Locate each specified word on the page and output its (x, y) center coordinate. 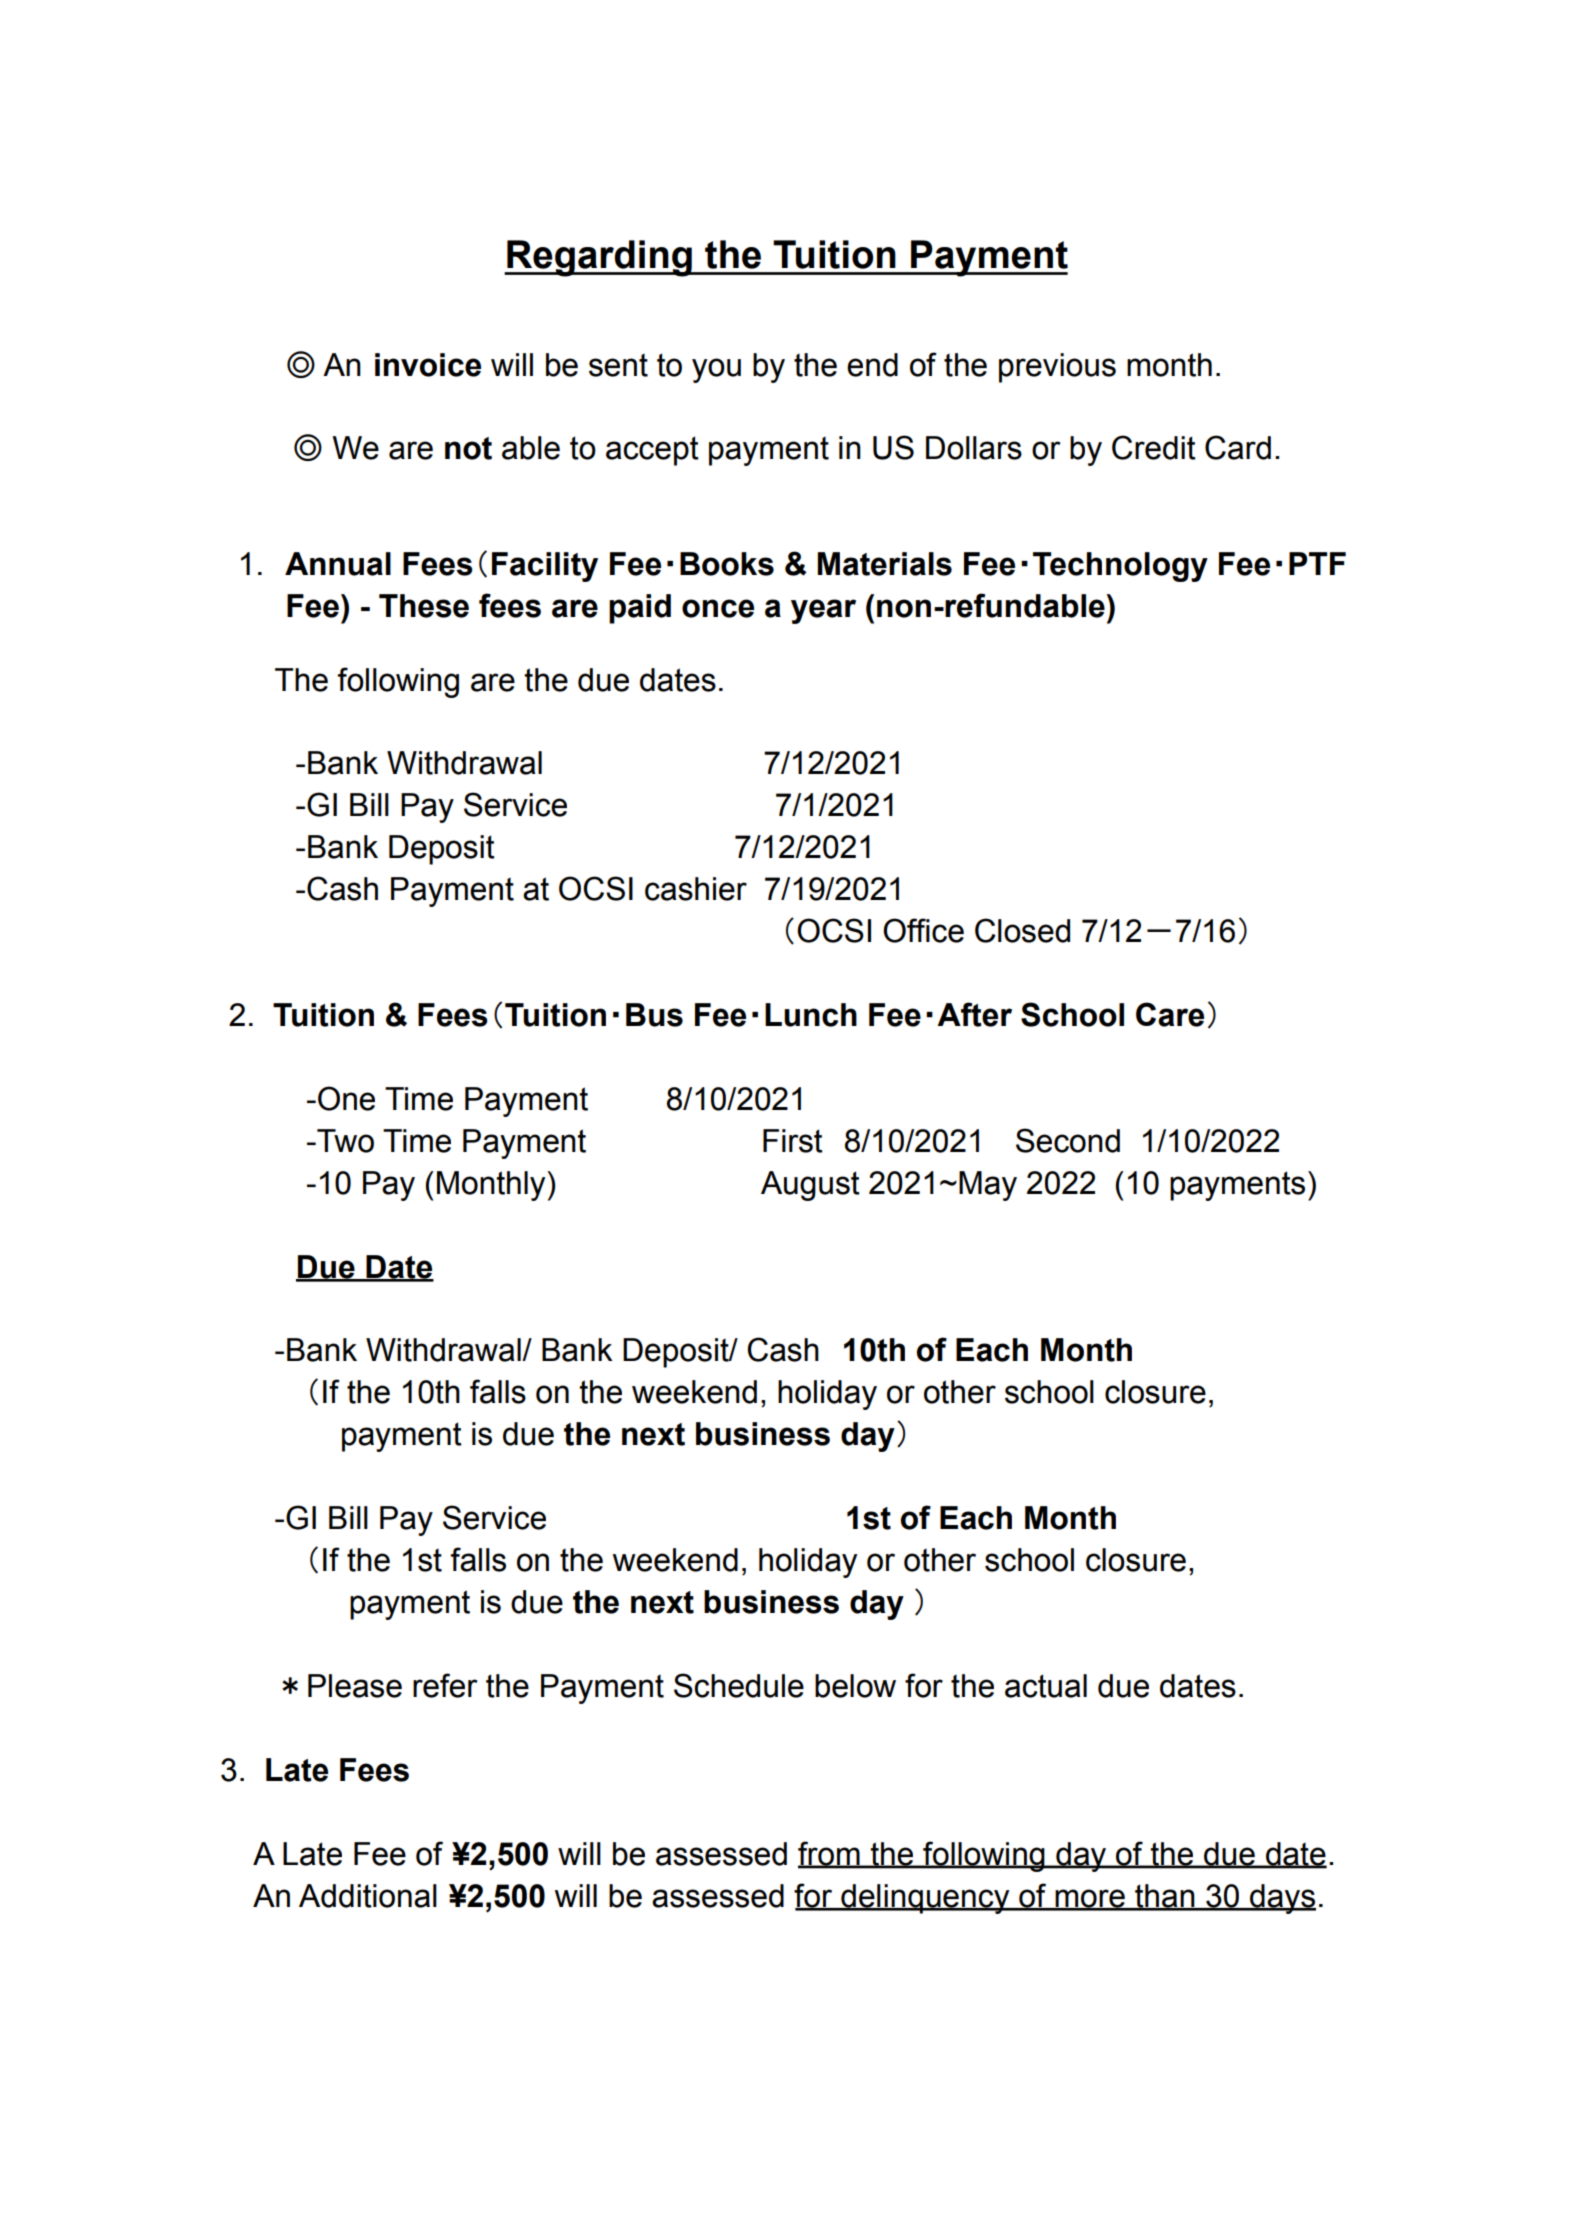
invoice (428, 365)
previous (1057, 368)
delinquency (925, 1899)
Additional (368, 1896)
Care (1170, 1014)
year (823, 611)
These (424, 606)
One (346, 1098)
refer (445, 1685)
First (793, 1141)
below (855, 1686)
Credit (1154, 447)
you (716, 370)
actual (1046, 1686)
